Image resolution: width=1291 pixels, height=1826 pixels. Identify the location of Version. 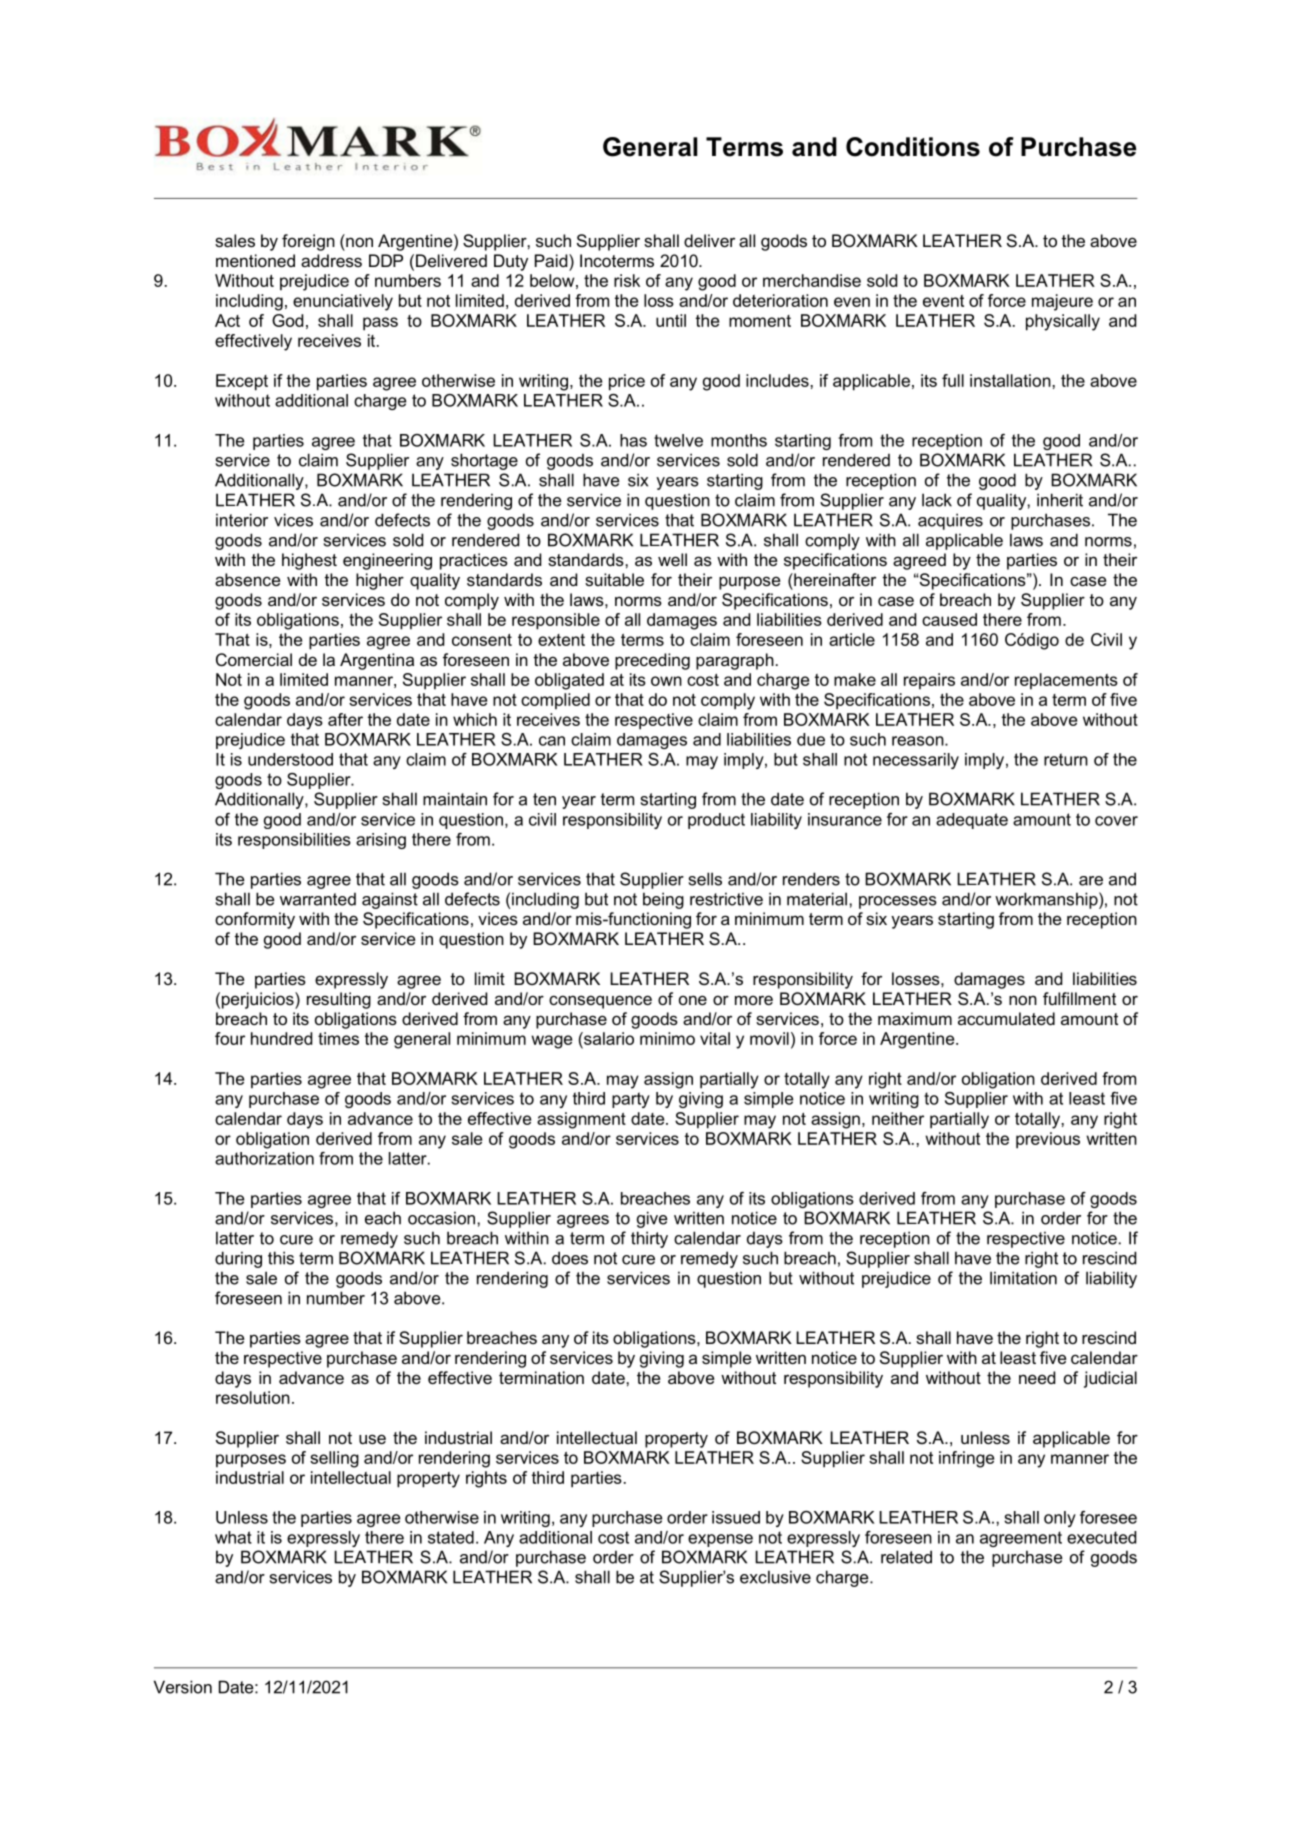
(183, 1687).
